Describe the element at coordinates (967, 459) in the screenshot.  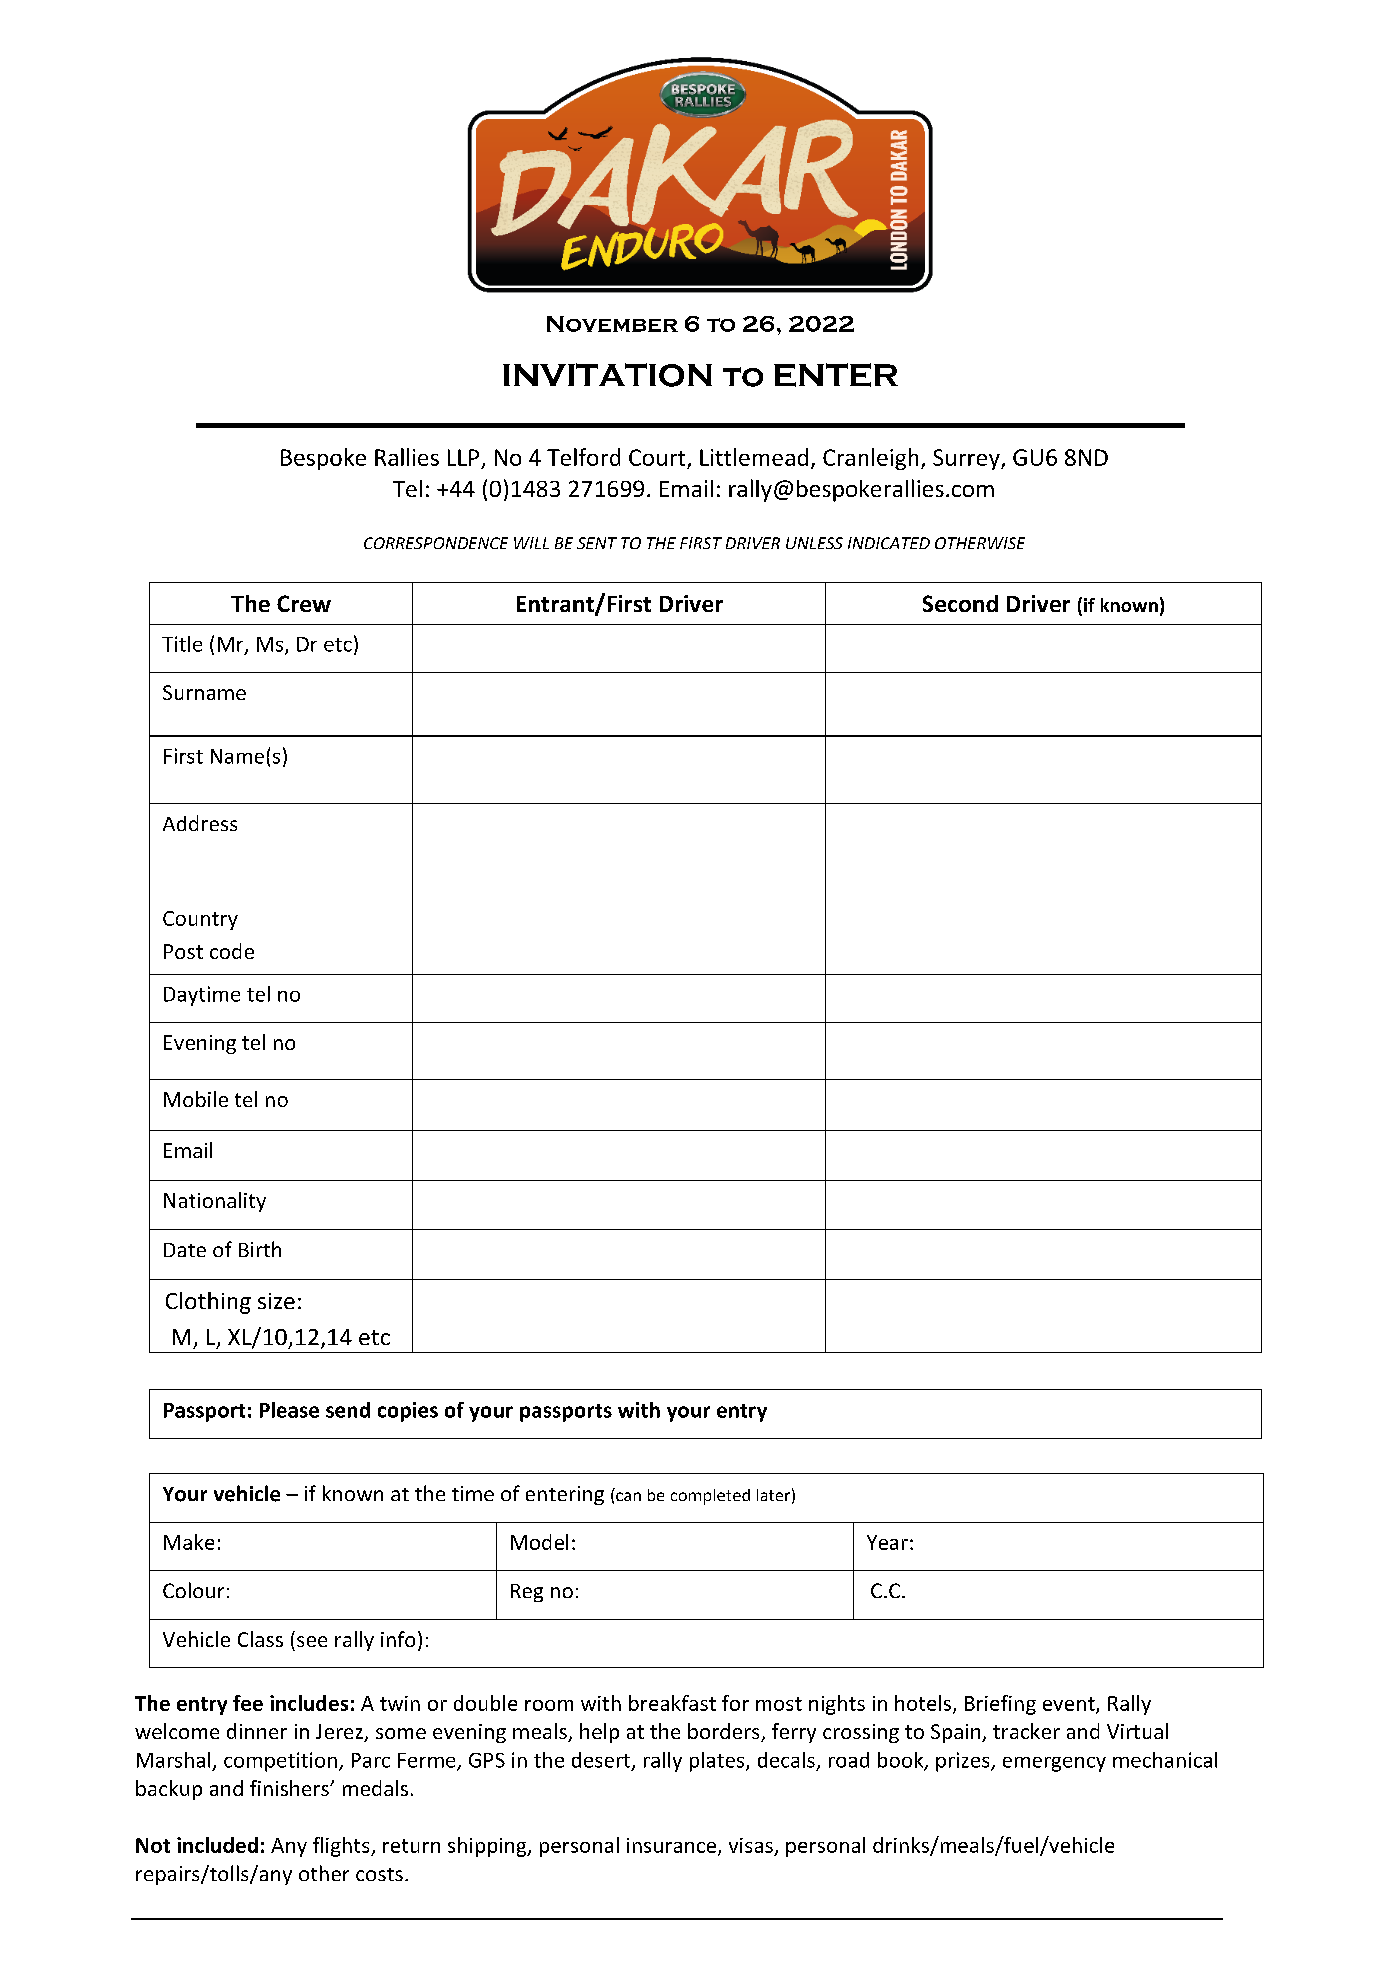
I see `Surrey` at that location.
